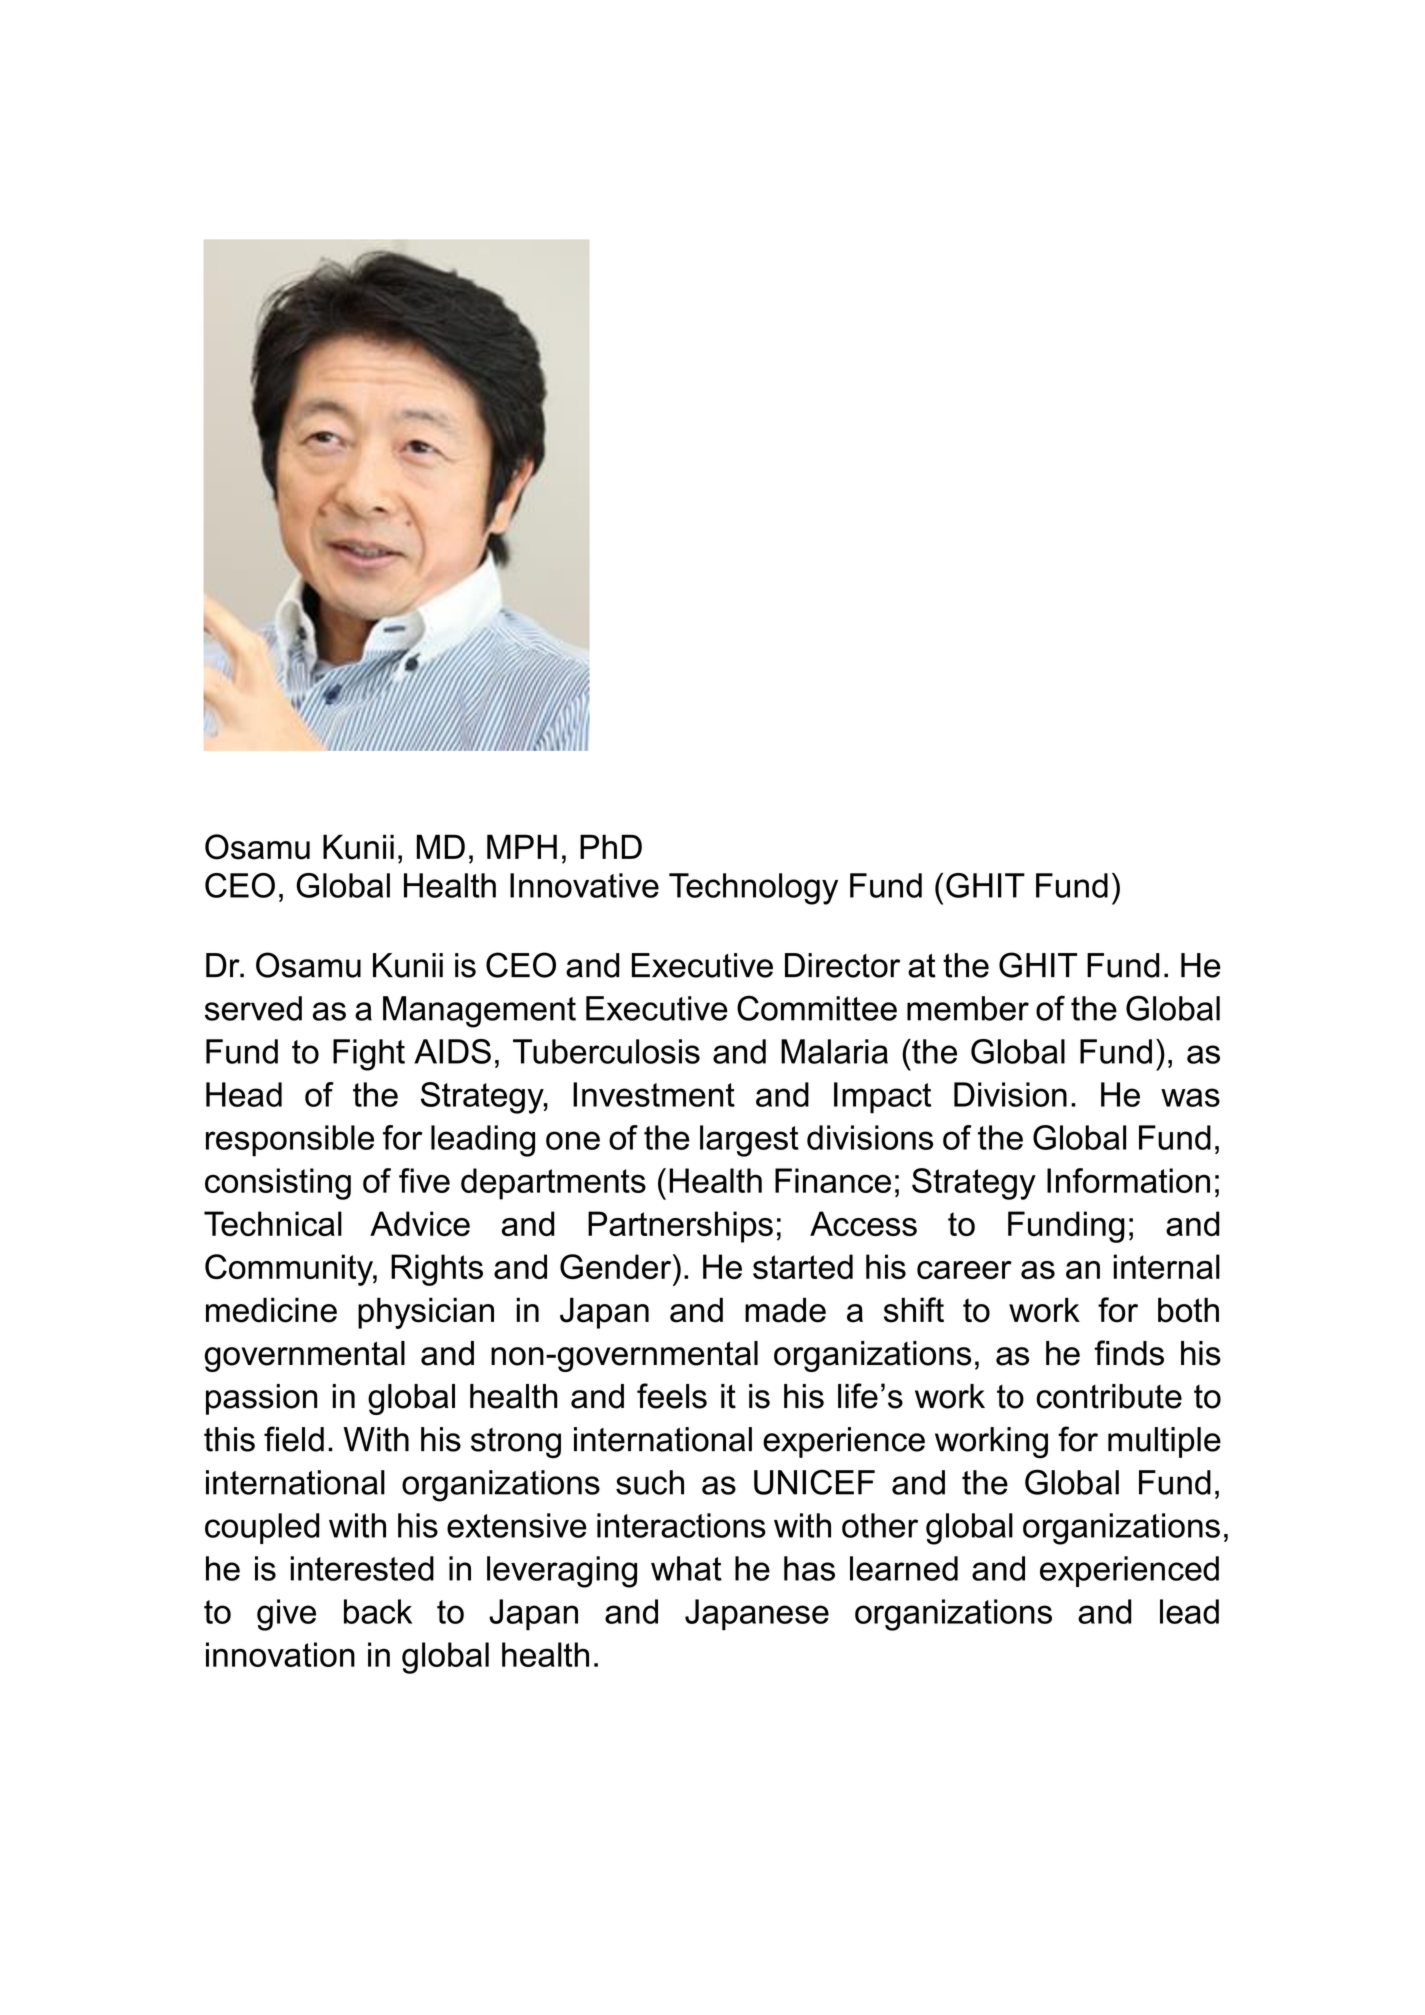  I want to click on Director, so click(842, 965).
